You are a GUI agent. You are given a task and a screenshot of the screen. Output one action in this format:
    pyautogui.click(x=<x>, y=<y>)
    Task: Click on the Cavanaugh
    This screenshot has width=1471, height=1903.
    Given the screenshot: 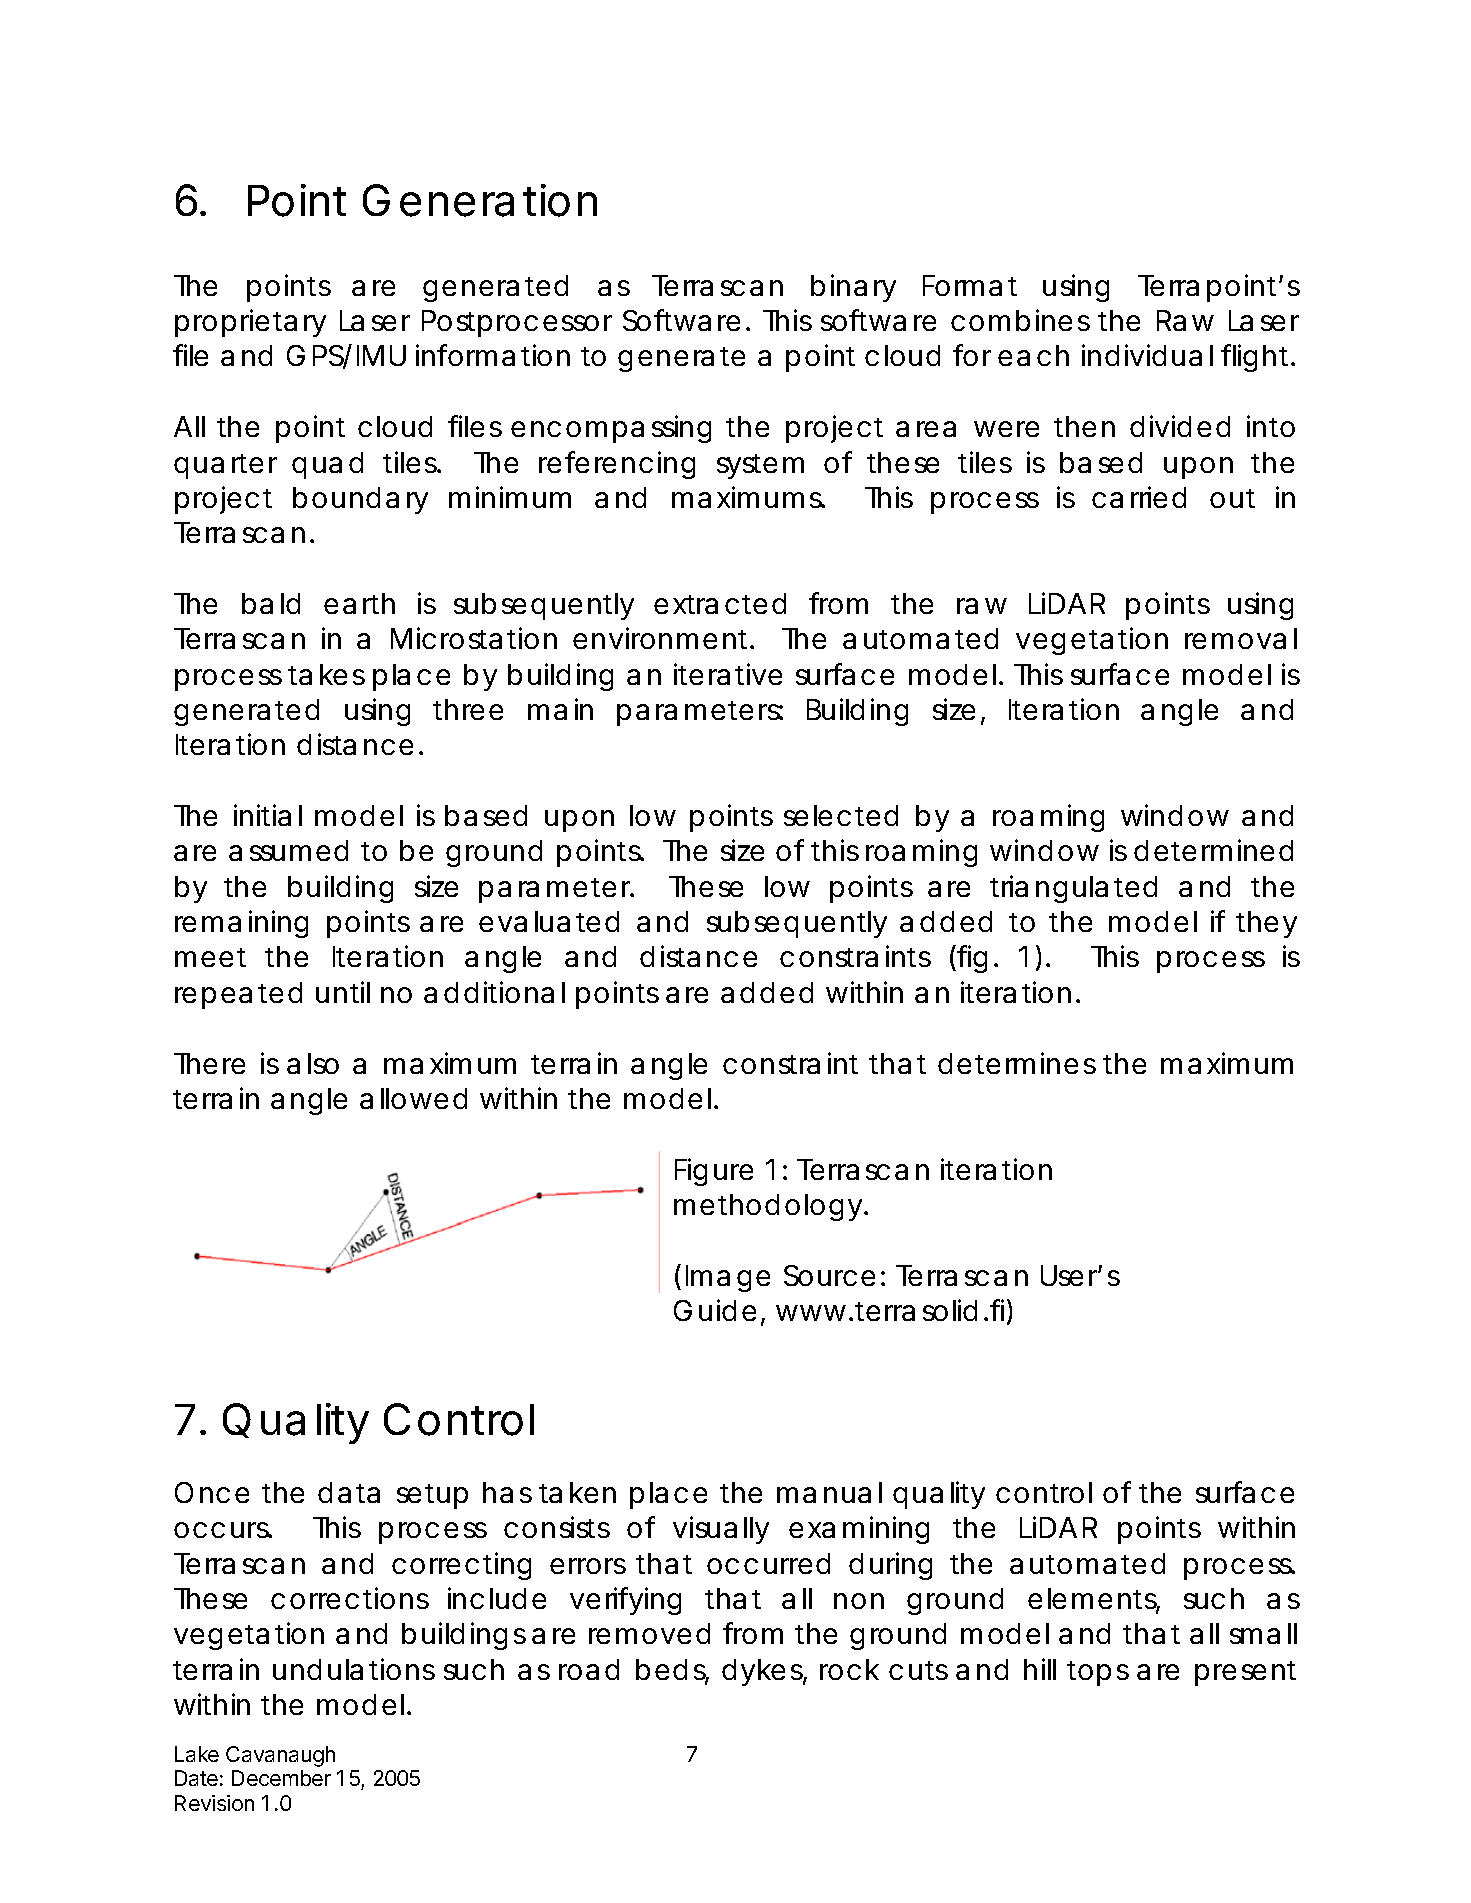 What is the action you would take?
    pyautogui.click(x=280, y=1756)
